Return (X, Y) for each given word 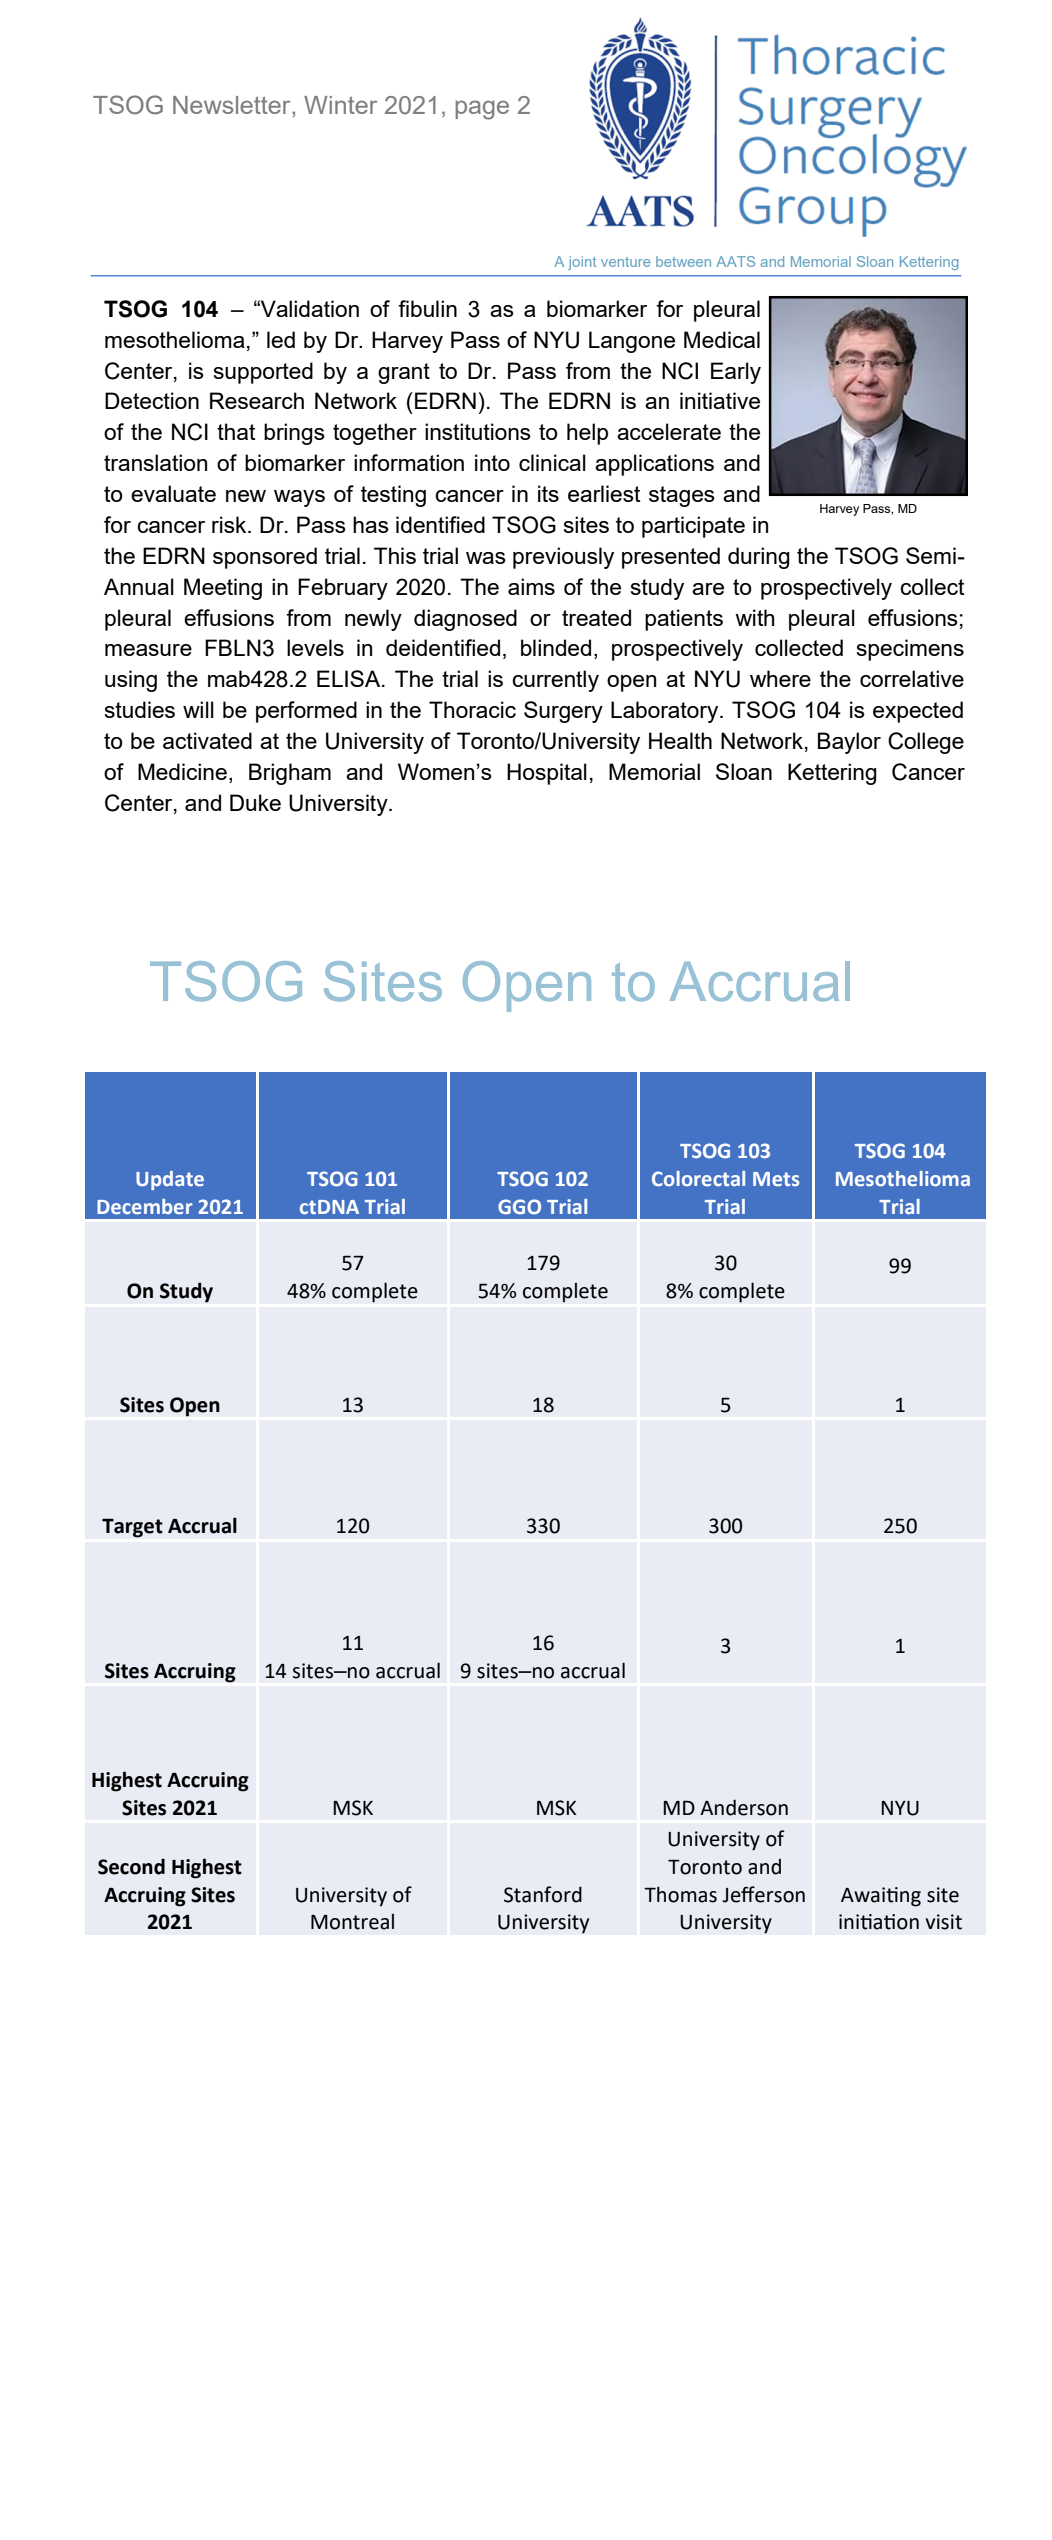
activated (207, 740)
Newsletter (233, 105)
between (683, 261)
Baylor (849, 743)
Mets (776, 1179)
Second (131, 1866)
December (145, 1206)
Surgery (563, 712)
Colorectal (698, 1178)
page (482, 110)
